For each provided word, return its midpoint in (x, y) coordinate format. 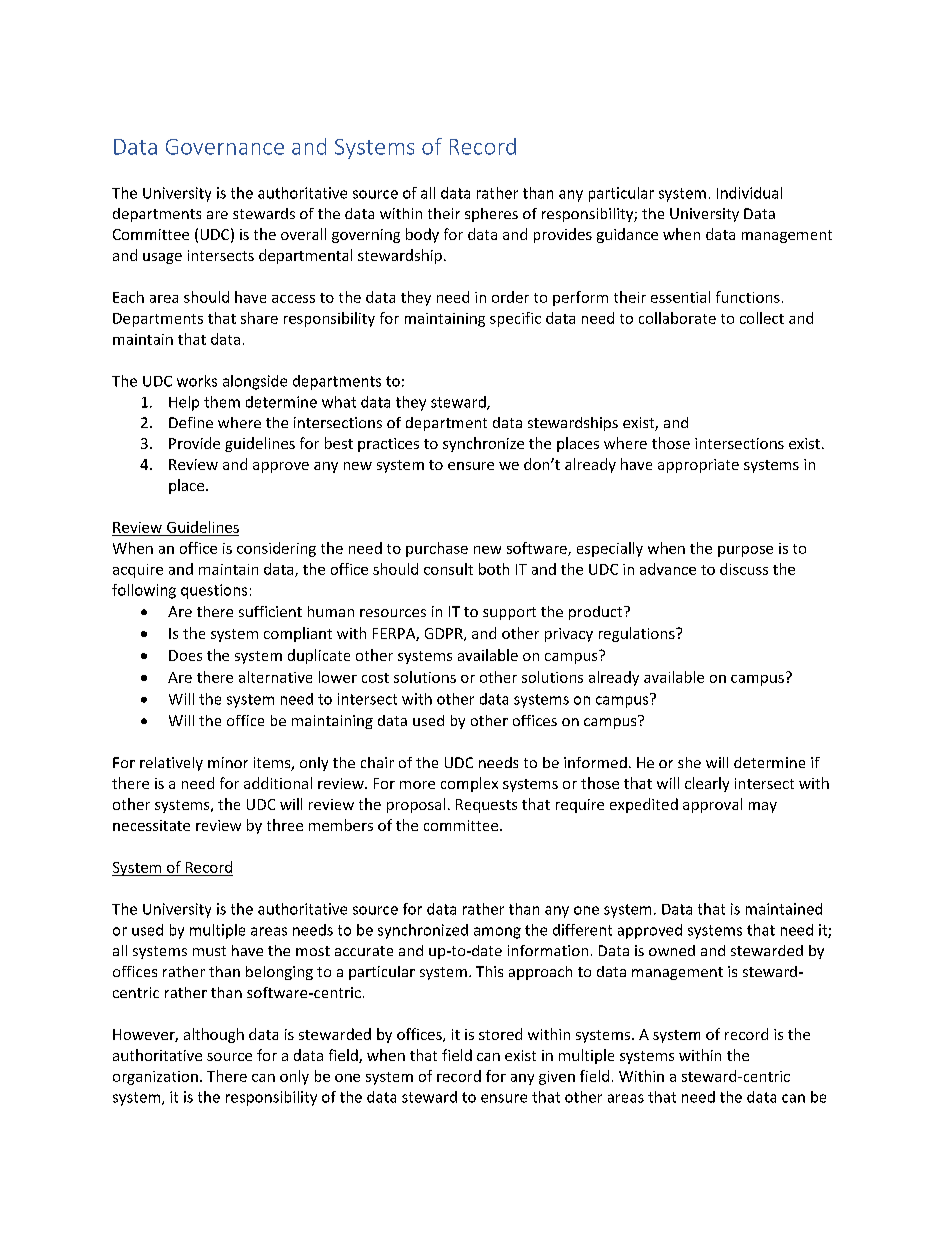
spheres (491, 215)
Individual (749, 193)
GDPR (445, 634)
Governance (225, 147)
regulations (638, 634)
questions (214, 591)
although (214, 1035)
